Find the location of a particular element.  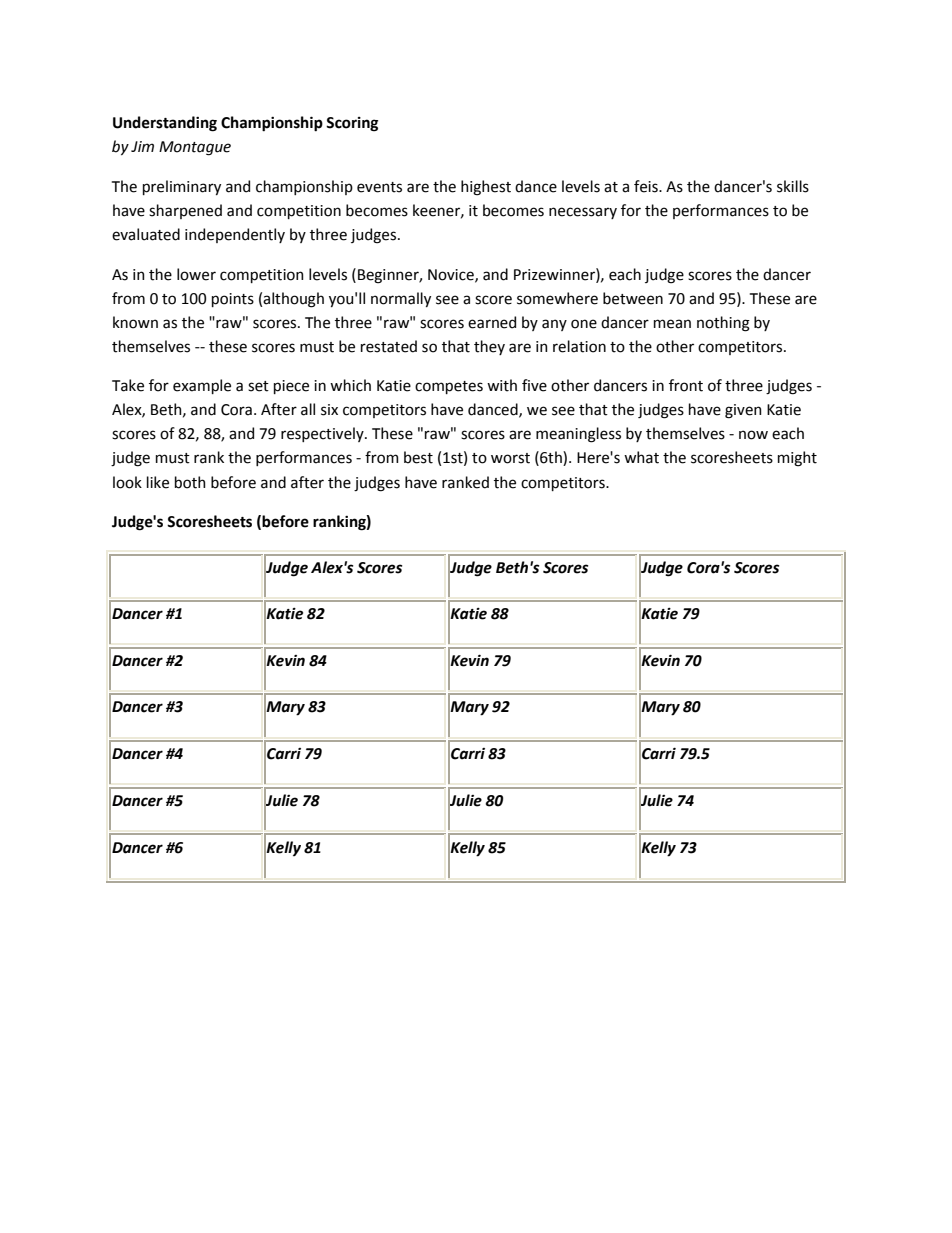

normally is located at coordinates (401, 299).
